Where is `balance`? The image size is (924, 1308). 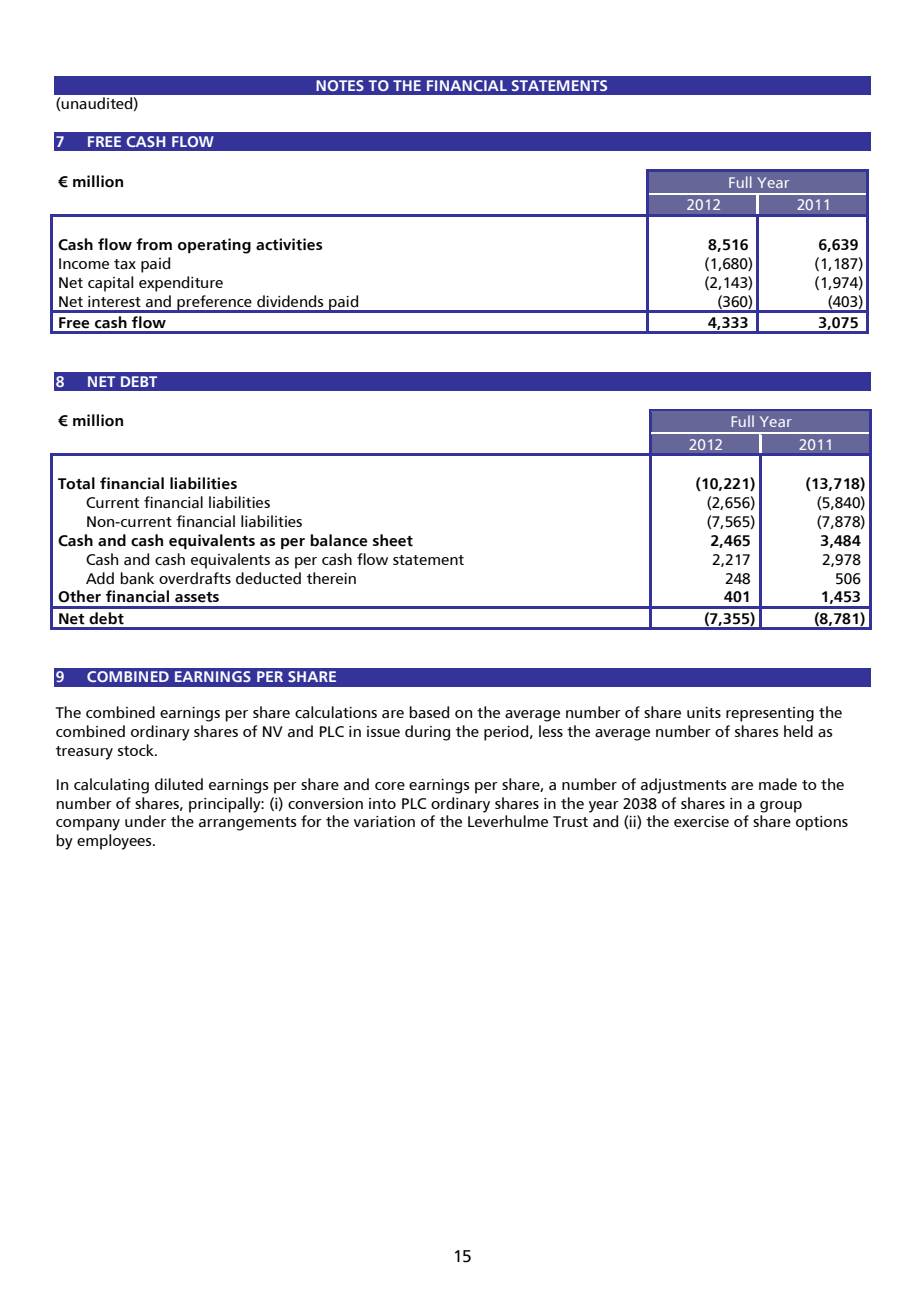
balance is located at coordinates (339, 540).
